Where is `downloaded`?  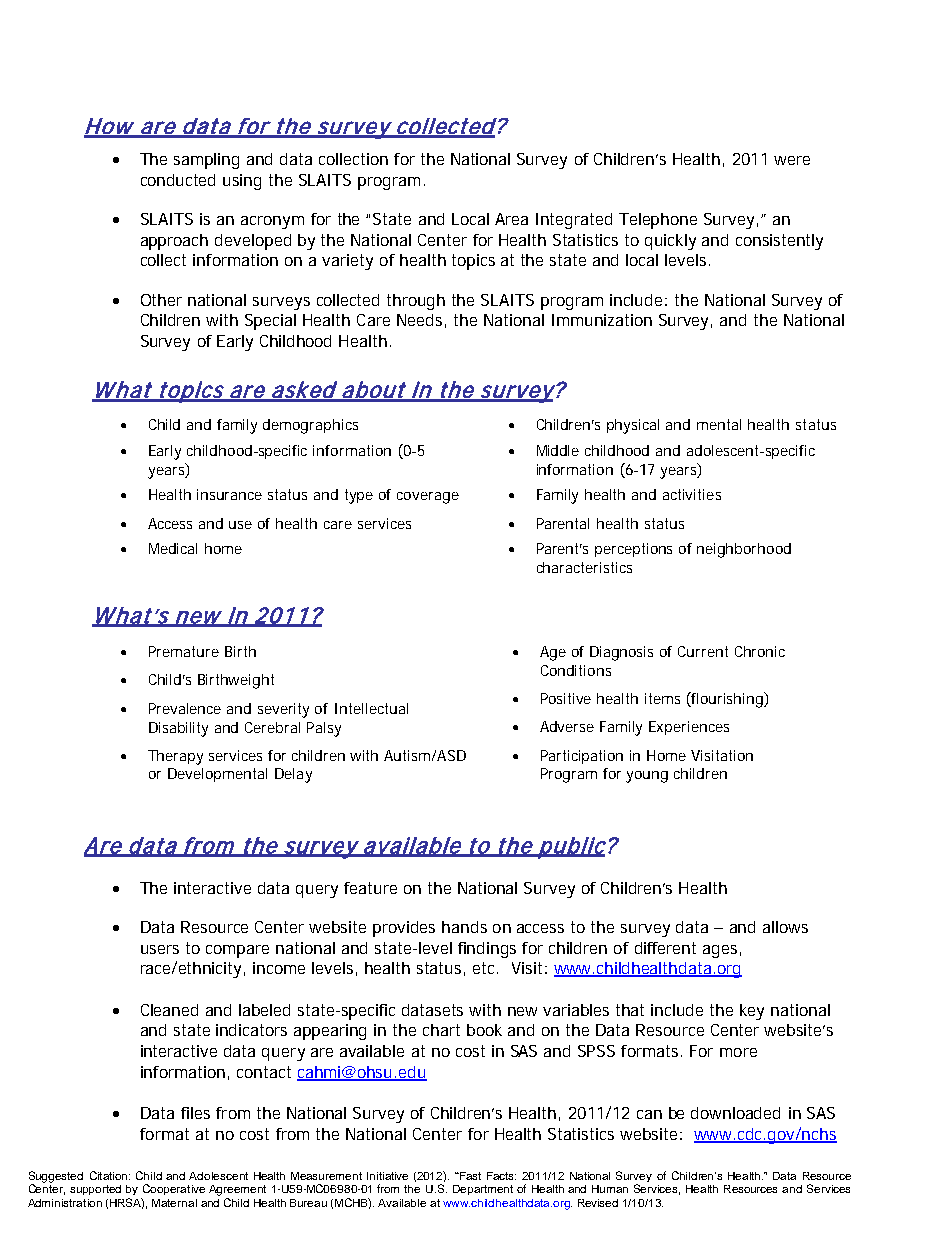 downloaded is located at coordinates (735, 1113).
